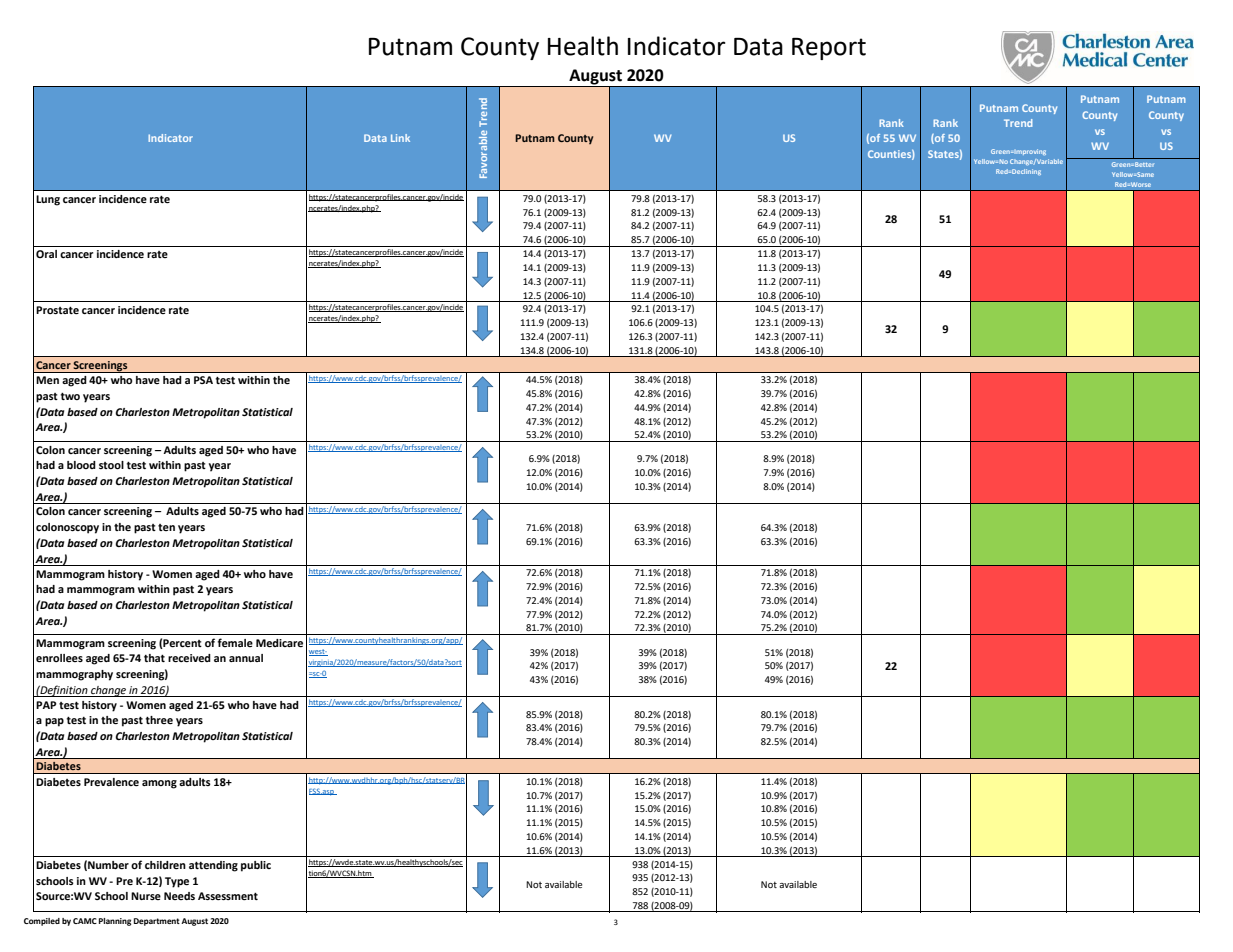 Image resolution: width=1233 pixels, height=952 pixels. Describe the element at coordinates (256, 866) in the image. I see `public` at that location.
